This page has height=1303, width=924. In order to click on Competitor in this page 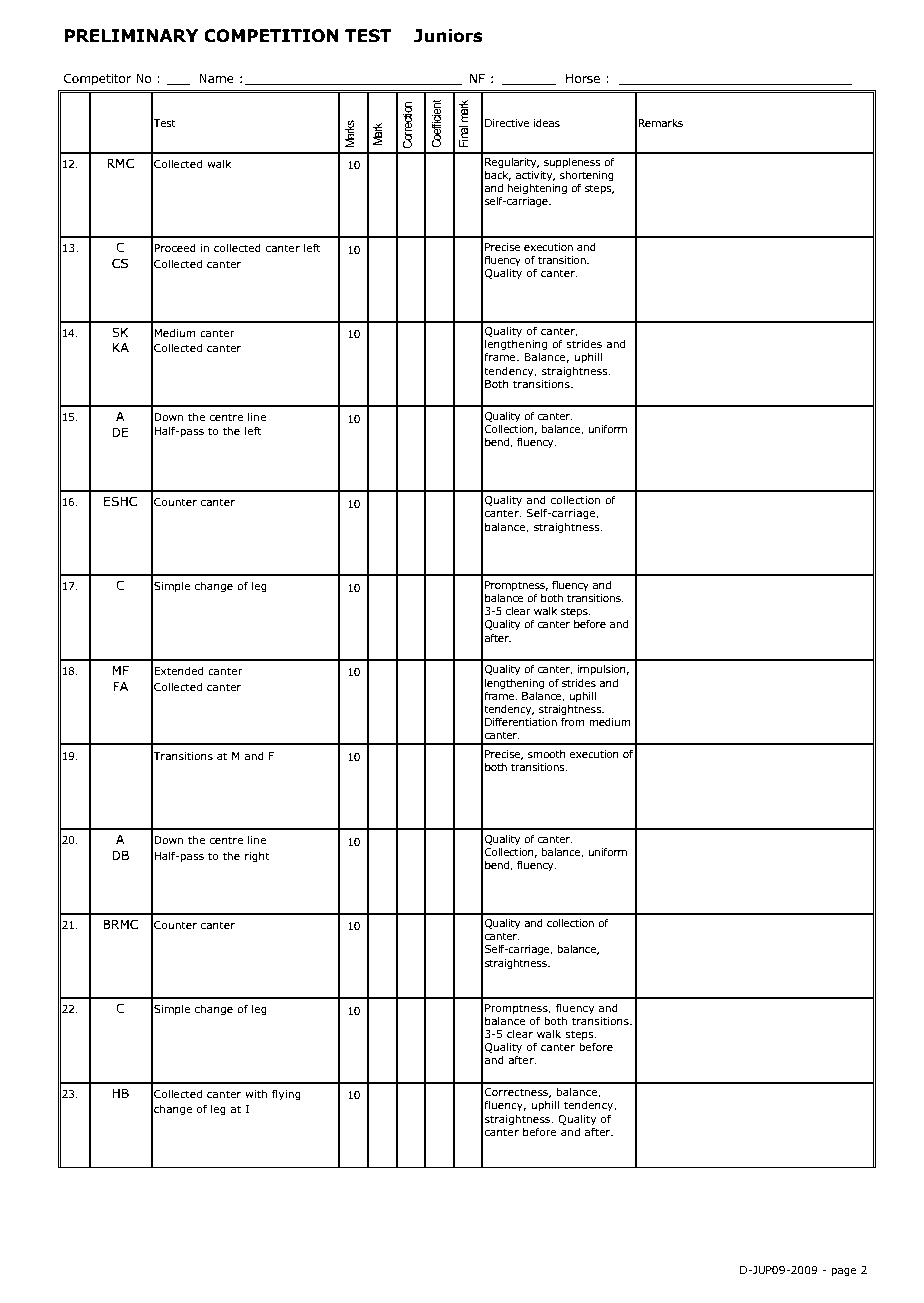, I will do `click(97, 79)`.
